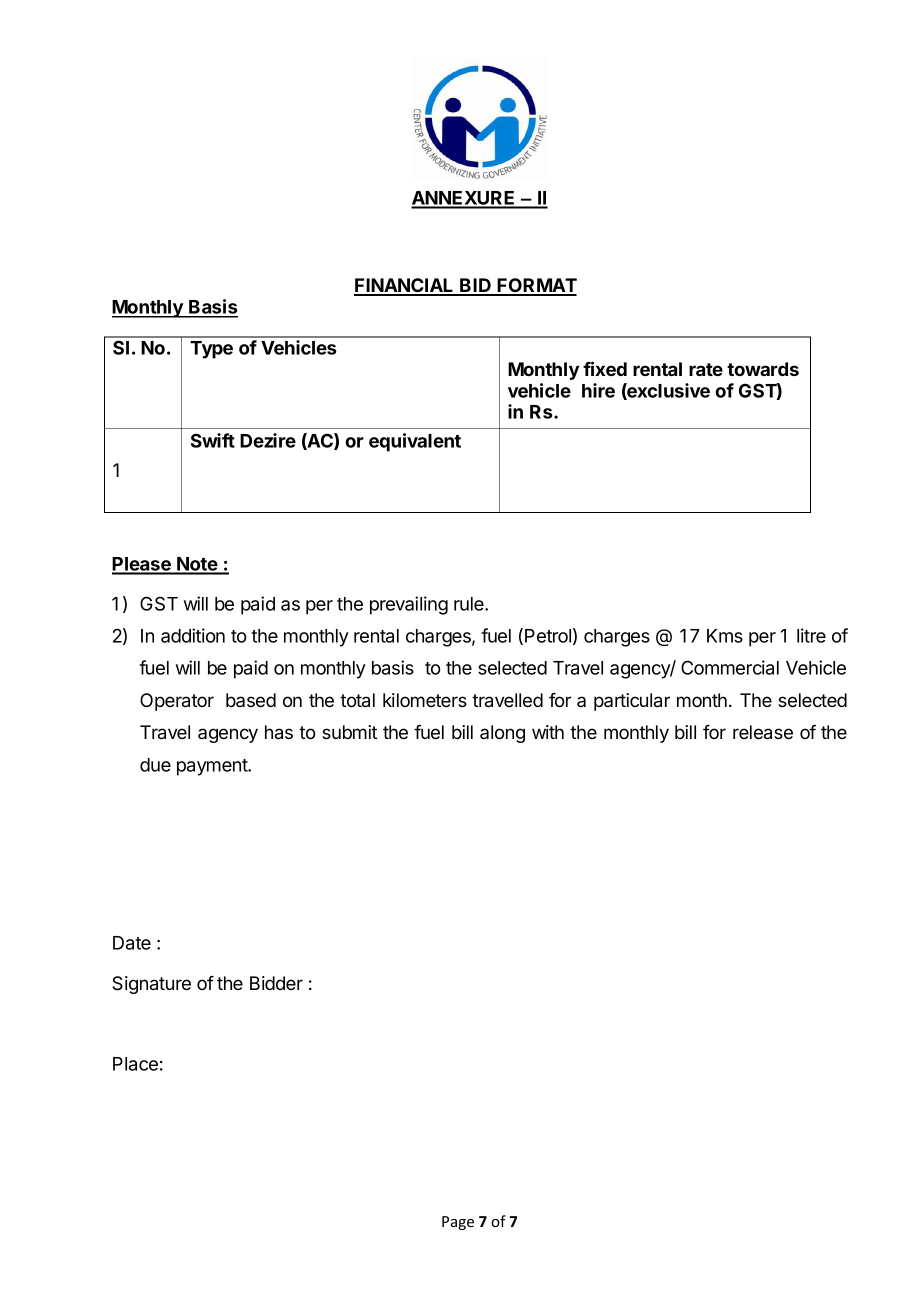  Describe the element at coordinates (211, 350) in the image. I see `Type` at that location.
